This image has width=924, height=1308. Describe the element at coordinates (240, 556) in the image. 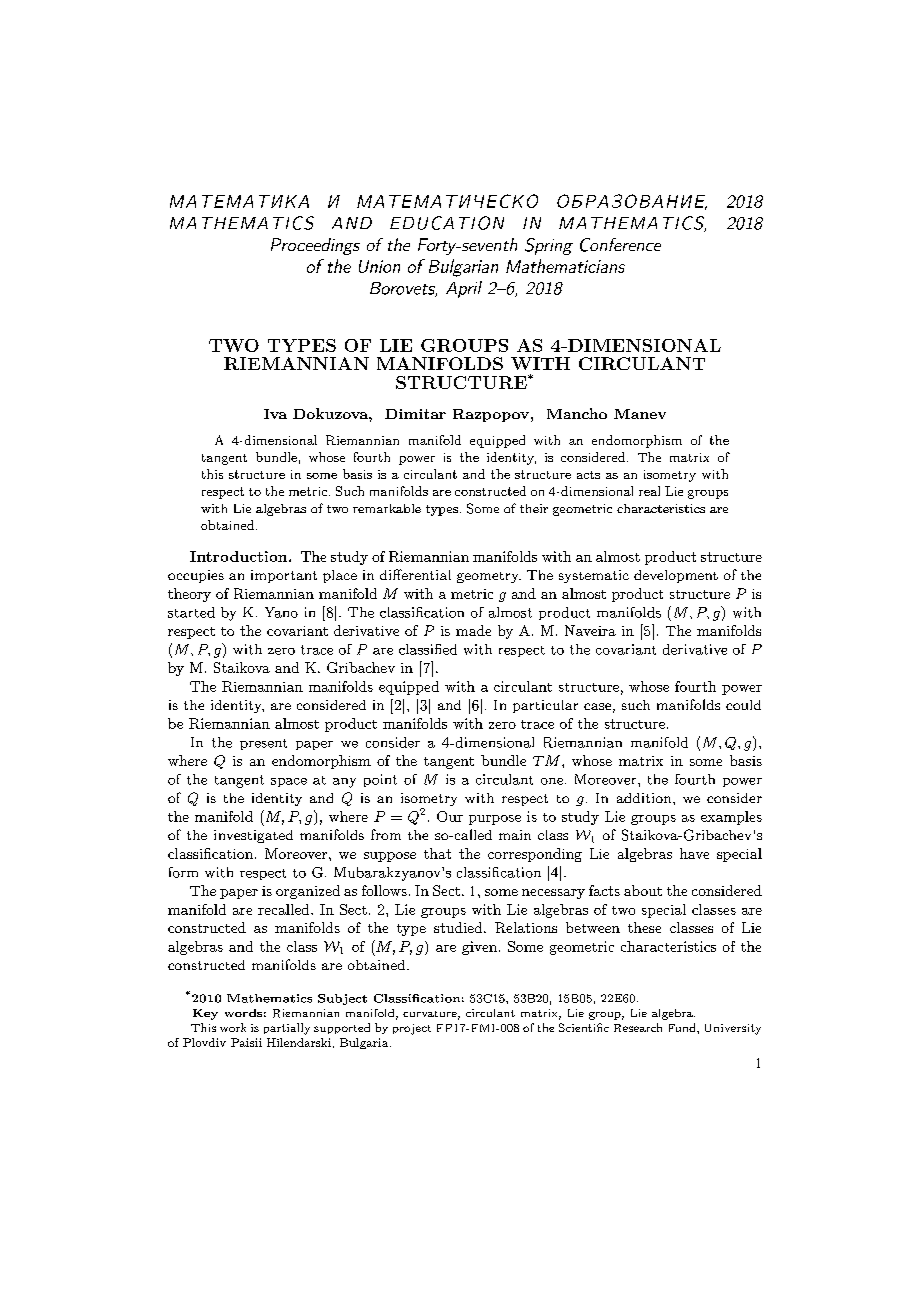

I see `Introduction` at that location.
